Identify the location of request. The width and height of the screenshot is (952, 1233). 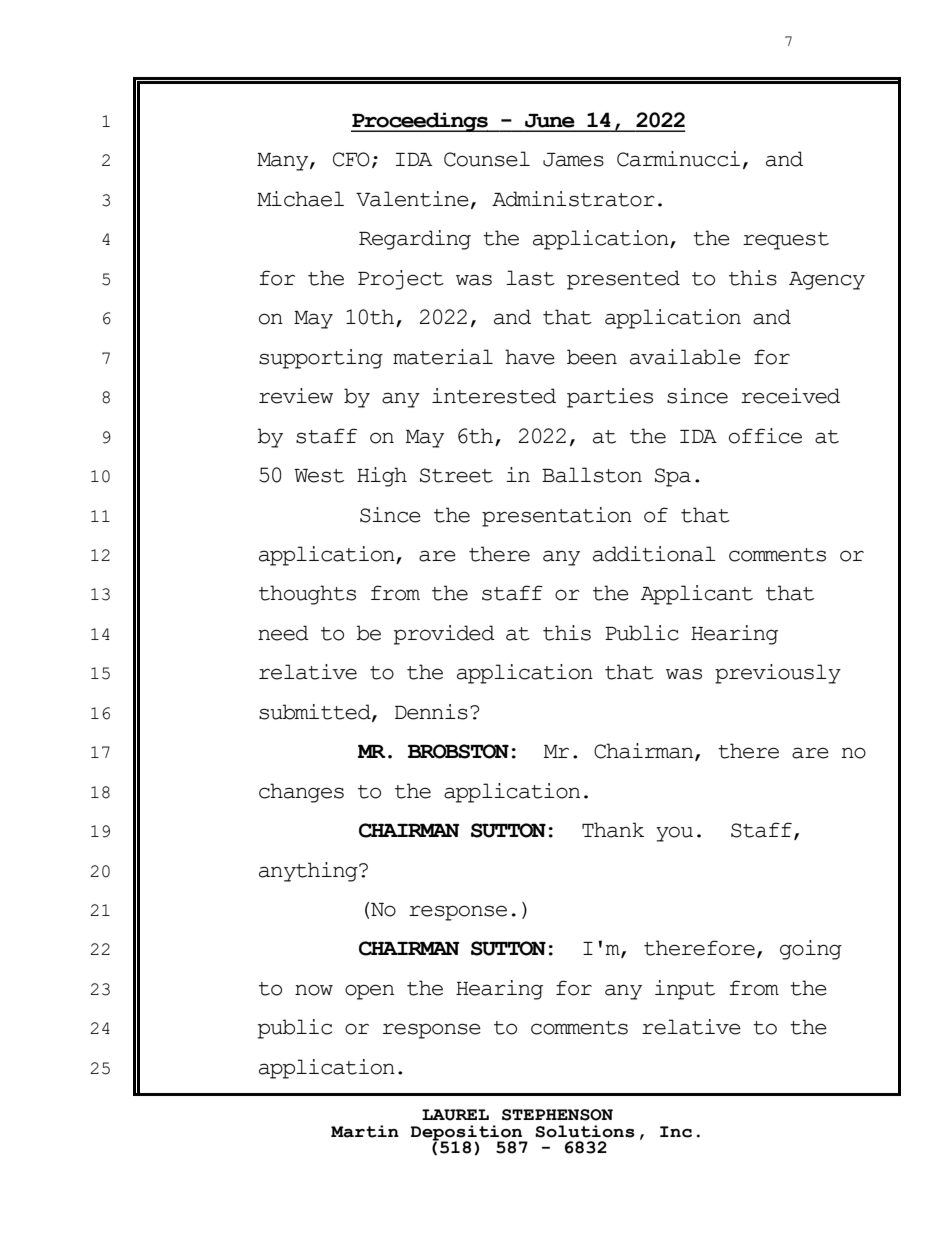
(786, 241).
